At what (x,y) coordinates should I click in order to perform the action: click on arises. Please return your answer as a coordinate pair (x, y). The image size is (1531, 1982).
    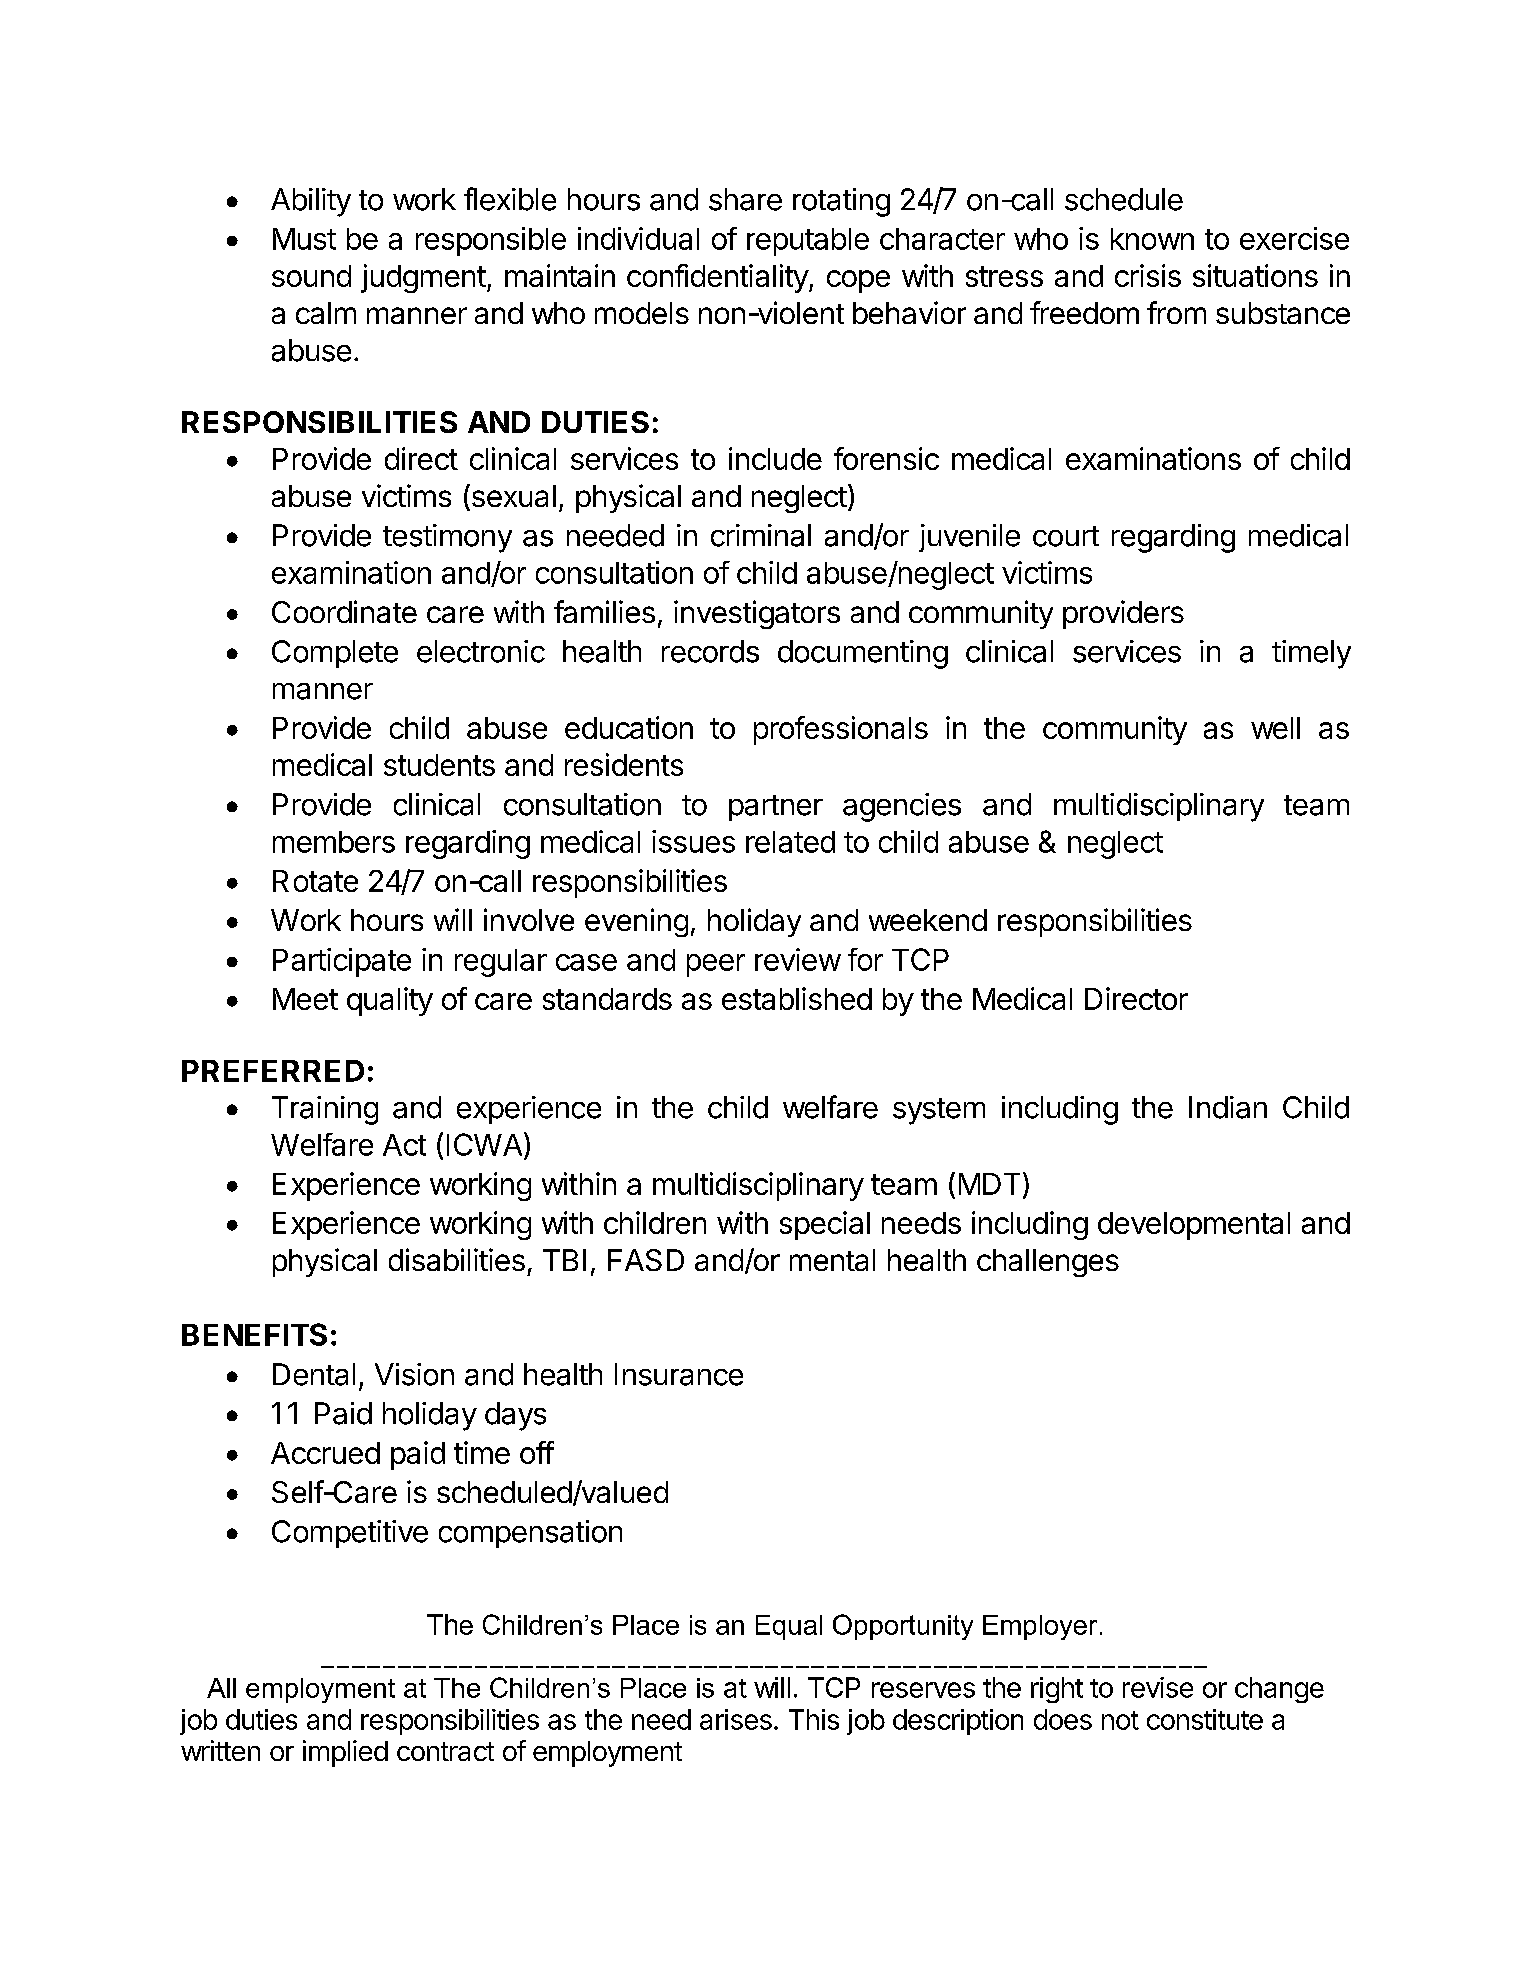
    Looking at the image, I should click on (736, 1719).
